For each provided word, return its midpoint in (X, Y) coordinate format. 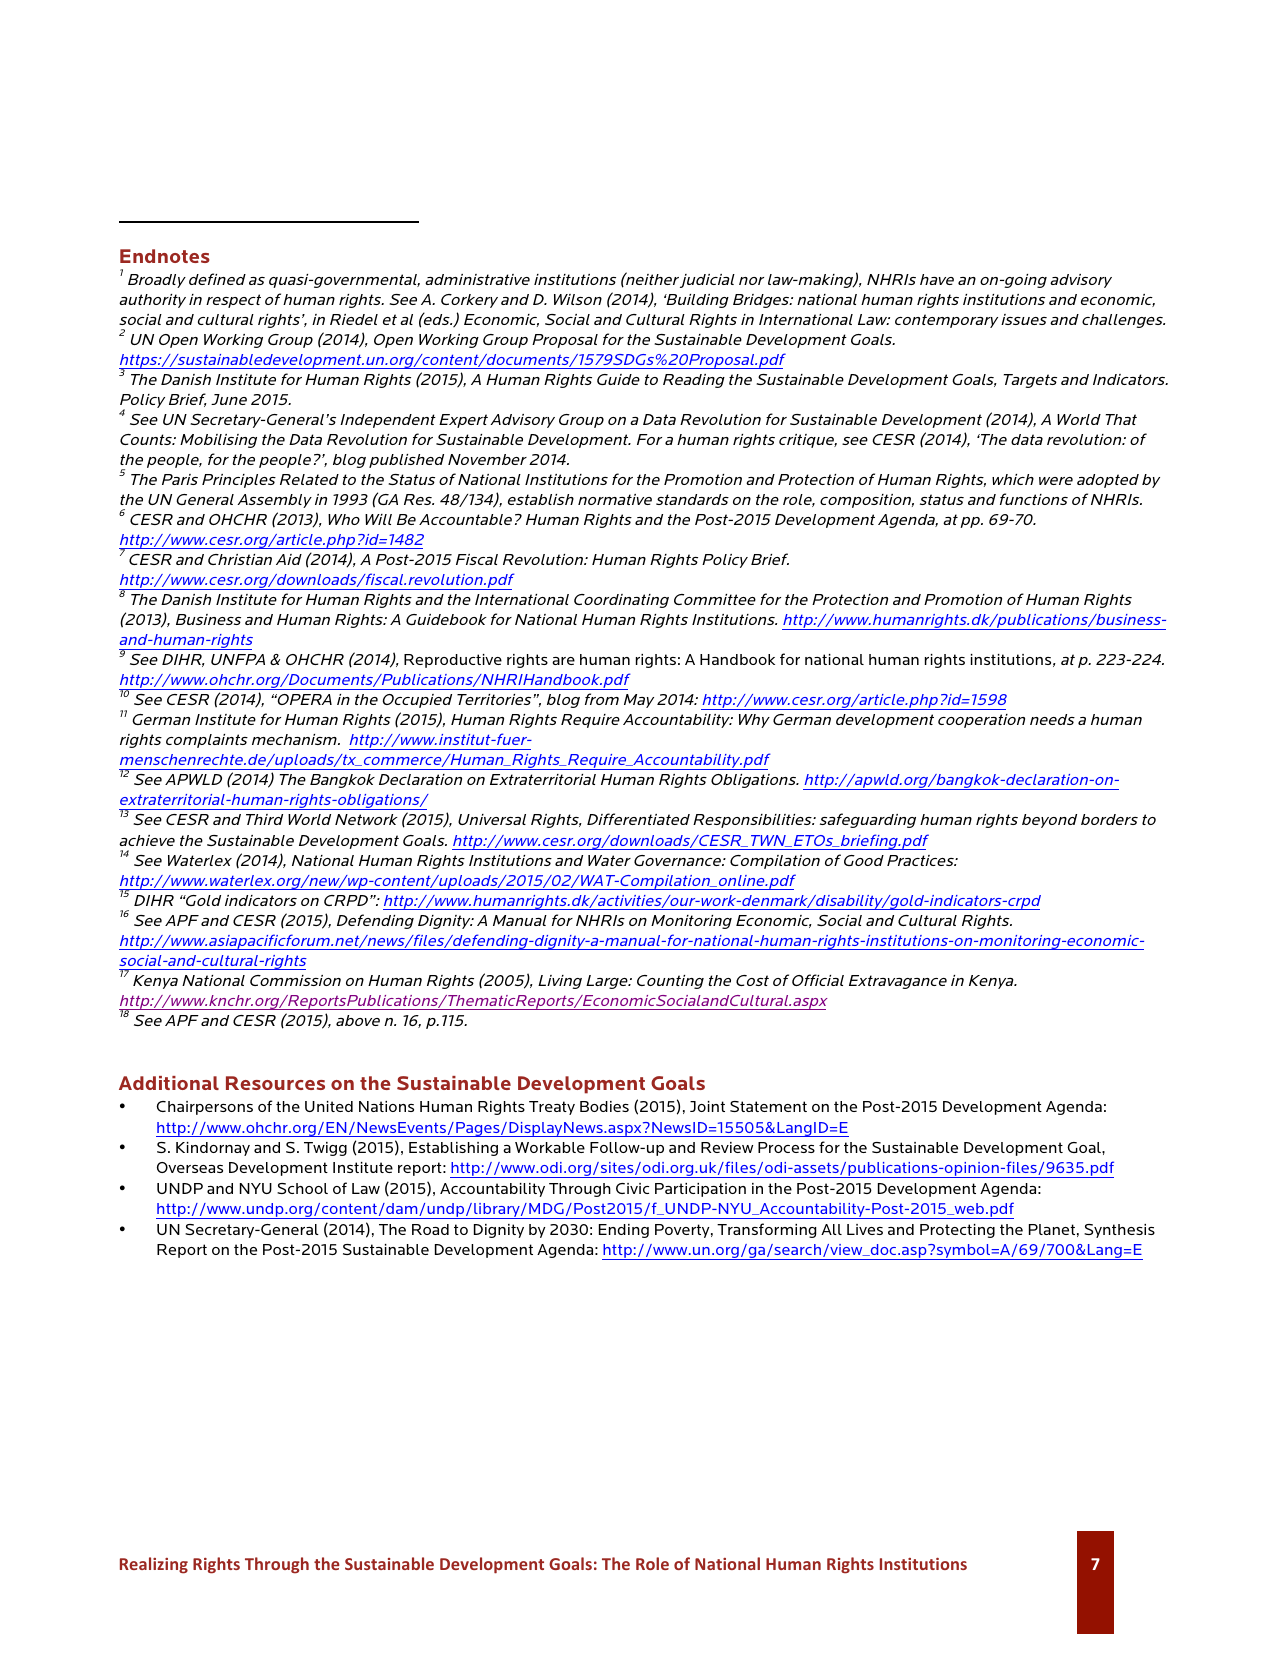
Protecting (957, 1231)
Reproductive (453, 661)
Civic (632, 1188)
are (563, 661)
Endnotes (165, 256)
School (302, 1188)
